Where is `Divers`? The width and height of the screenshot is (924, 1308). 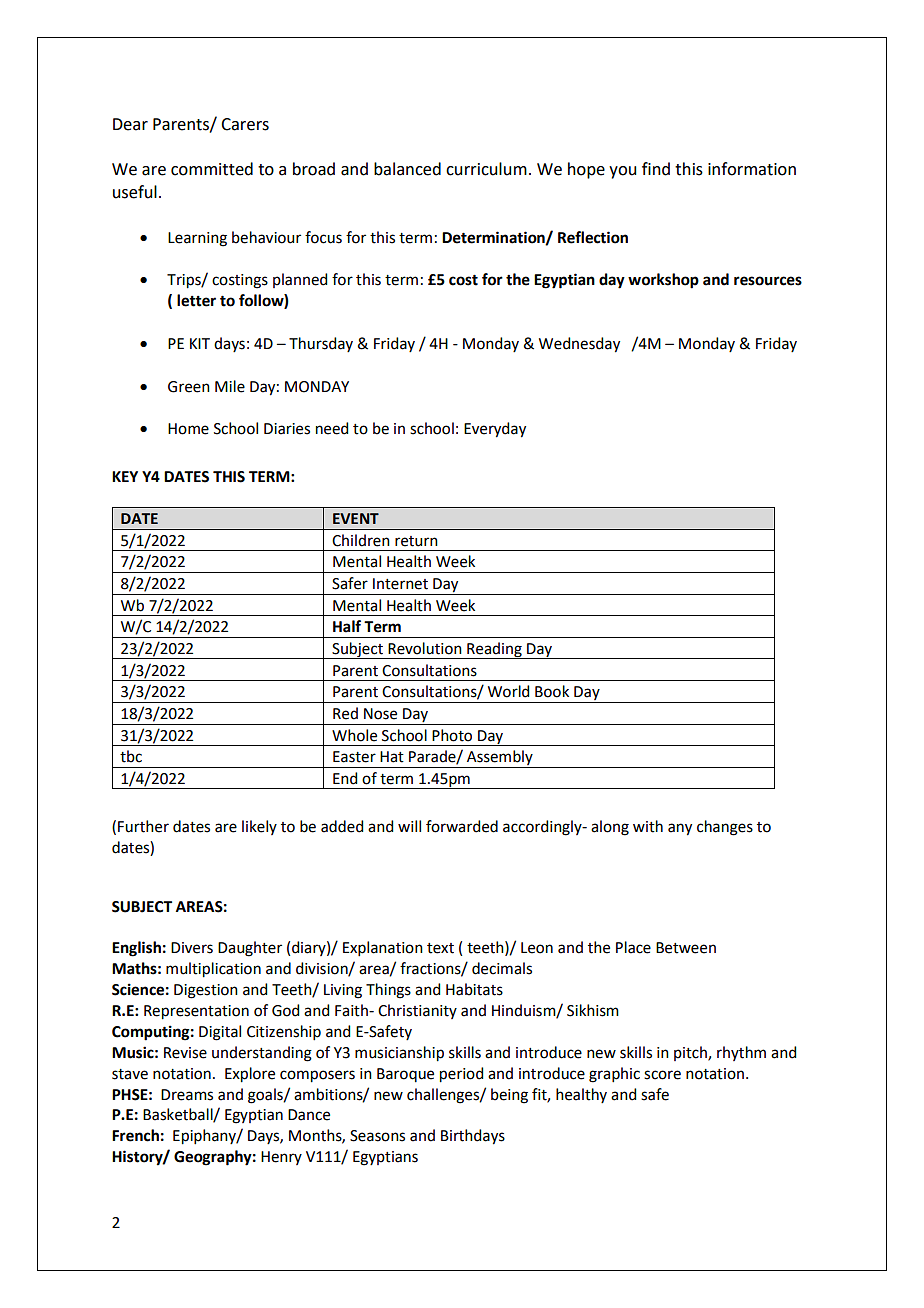
Divers is located at coordinates (192, 948).
